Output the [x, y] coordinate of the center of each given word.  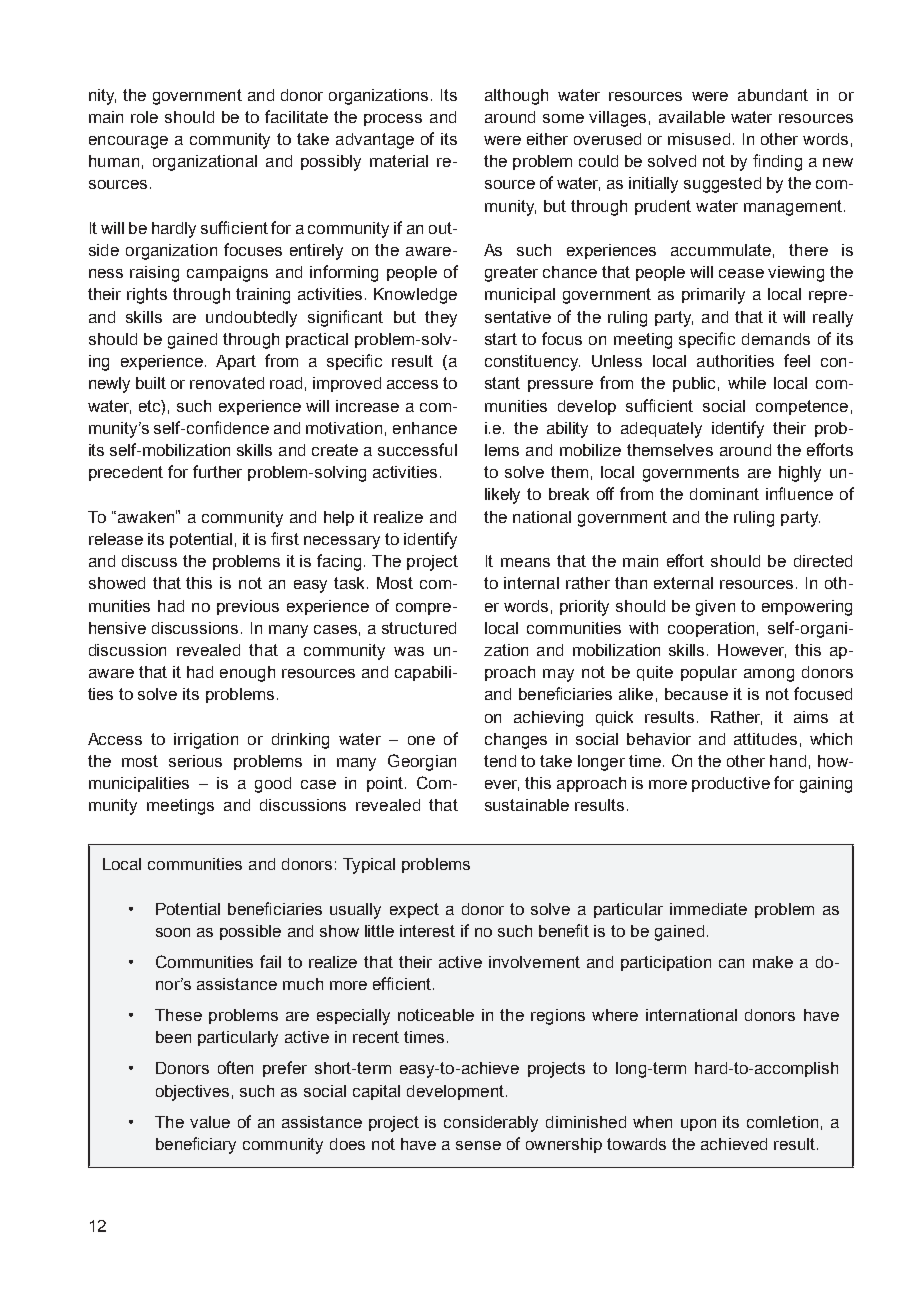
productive [731, 784]
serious [195, 761]
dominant [724, 494]
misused [699, 139]
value [210, 1122]
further [217, 471]
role [144, 117]
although [516, 97]
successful [417, 449]
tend [500, 761]
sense [478, 1145]
